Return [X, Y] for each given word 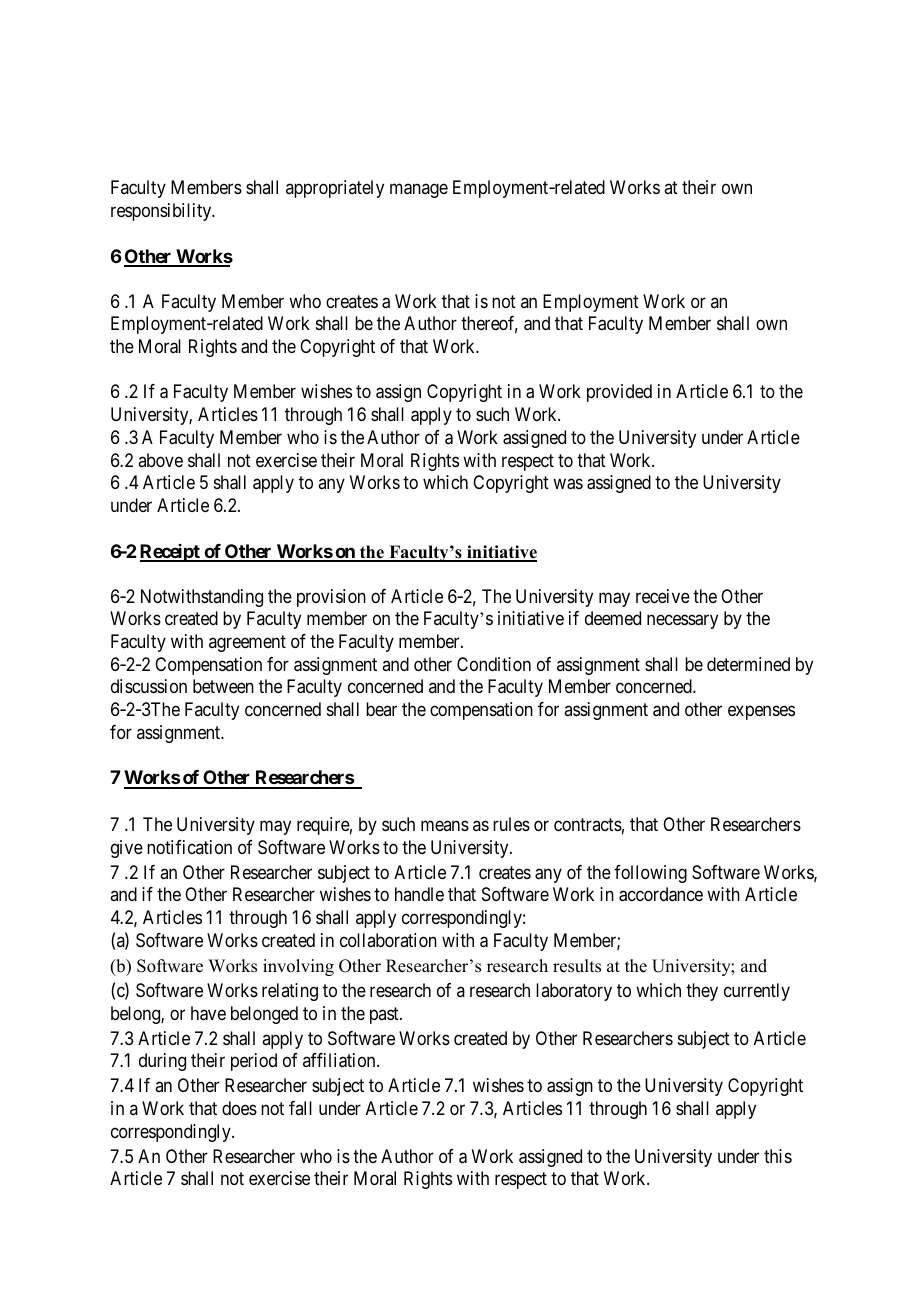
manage [419, 191]
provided [619, 393]
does [239, 1108]
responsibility [162, 212]
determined [748, 664]
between [223, 686]
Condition [494, 664]
